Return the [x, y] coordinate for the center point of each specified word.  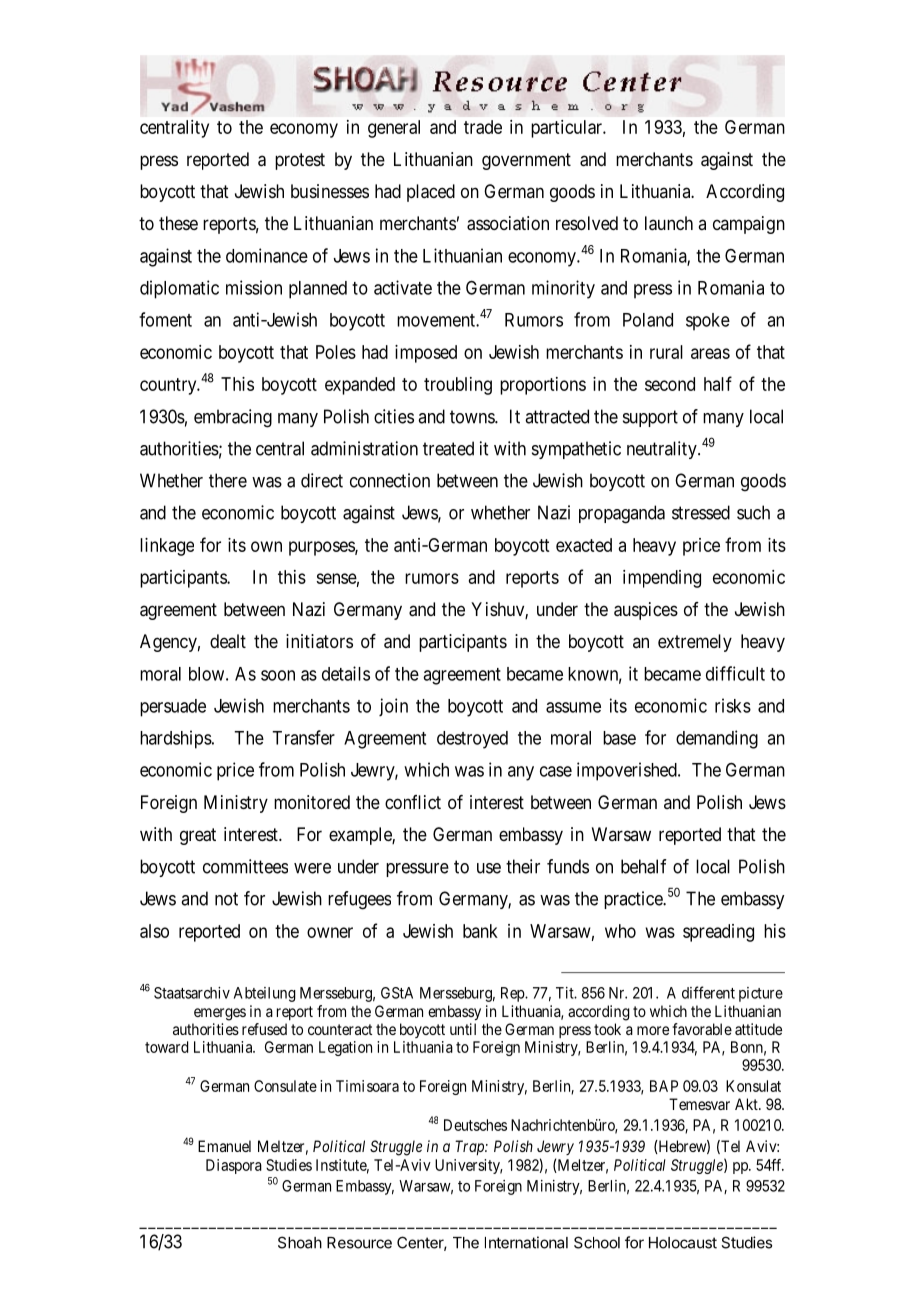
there [228, 480]
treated [448, 448]
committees [245, 866]
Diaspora [234, 1166]
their [523, 866]
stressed [701, 512]
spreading [718, 933]
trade [483, 127]
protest [300, 161]
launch [669, 223]
